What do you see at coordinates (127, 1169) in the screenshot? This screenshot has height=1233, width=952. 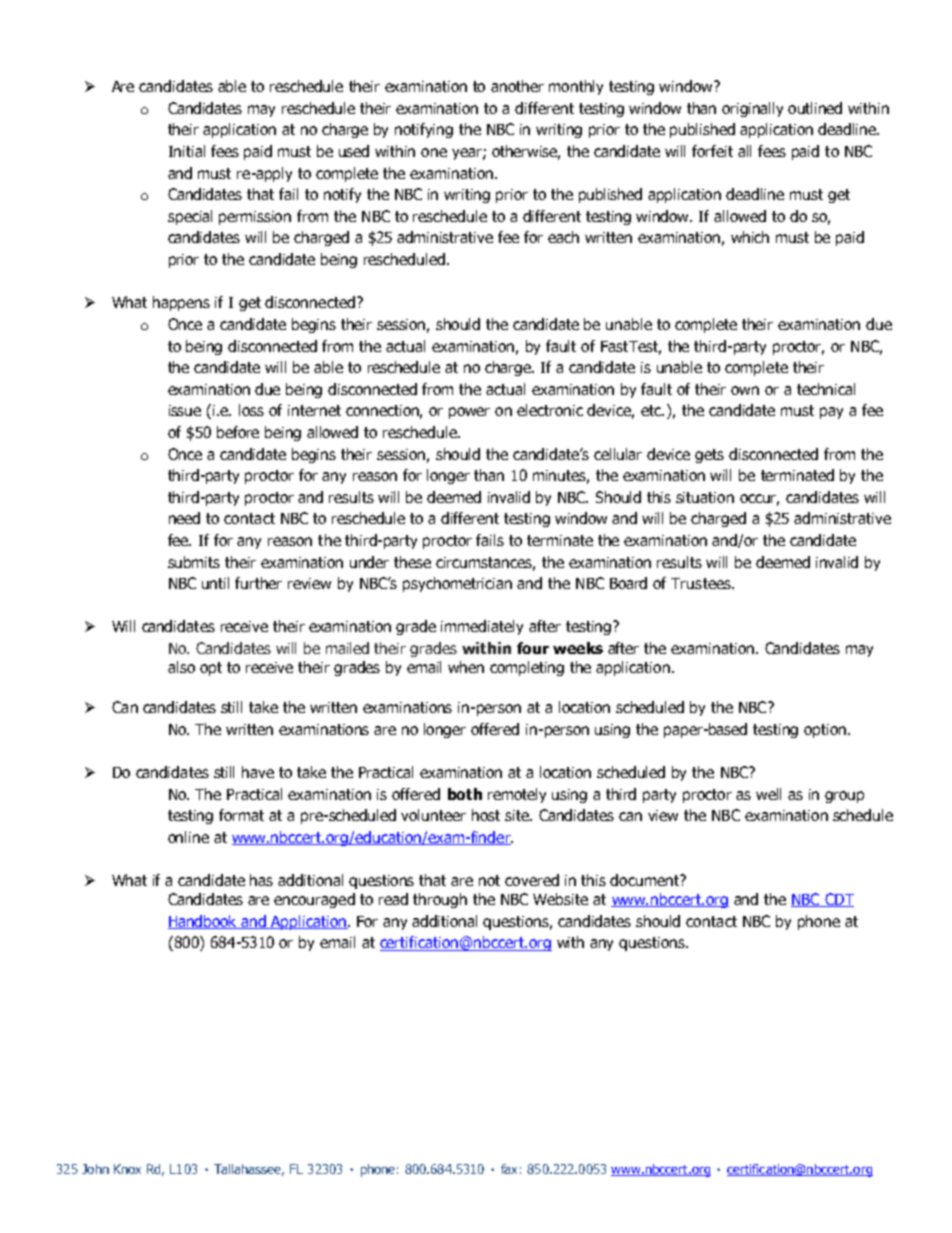 I see `Knox` at bounding box center [127, 1169].
